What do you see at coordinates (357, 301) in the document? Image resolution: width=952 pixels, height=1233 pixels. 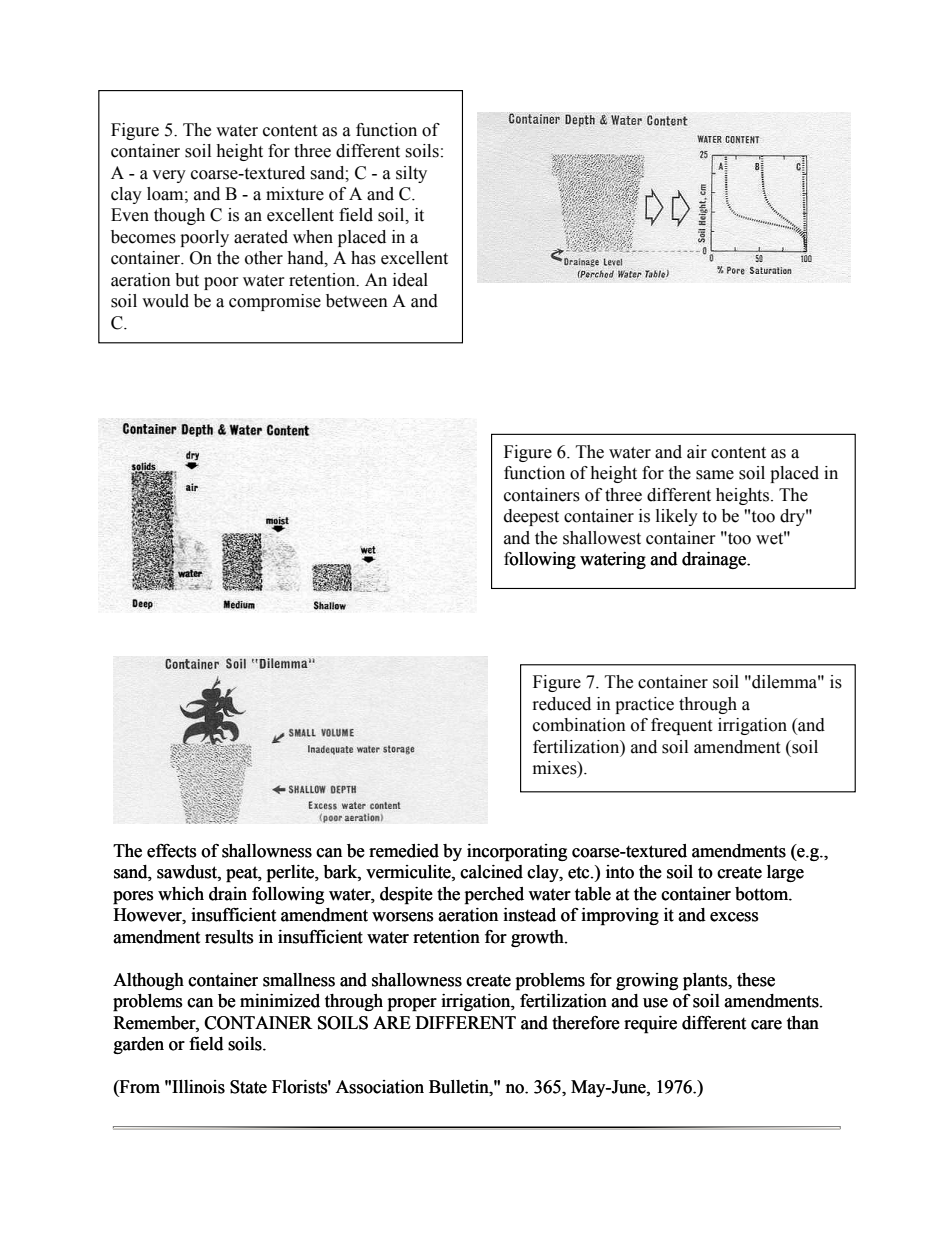 I see `between` at bounding box center [357, 301].
